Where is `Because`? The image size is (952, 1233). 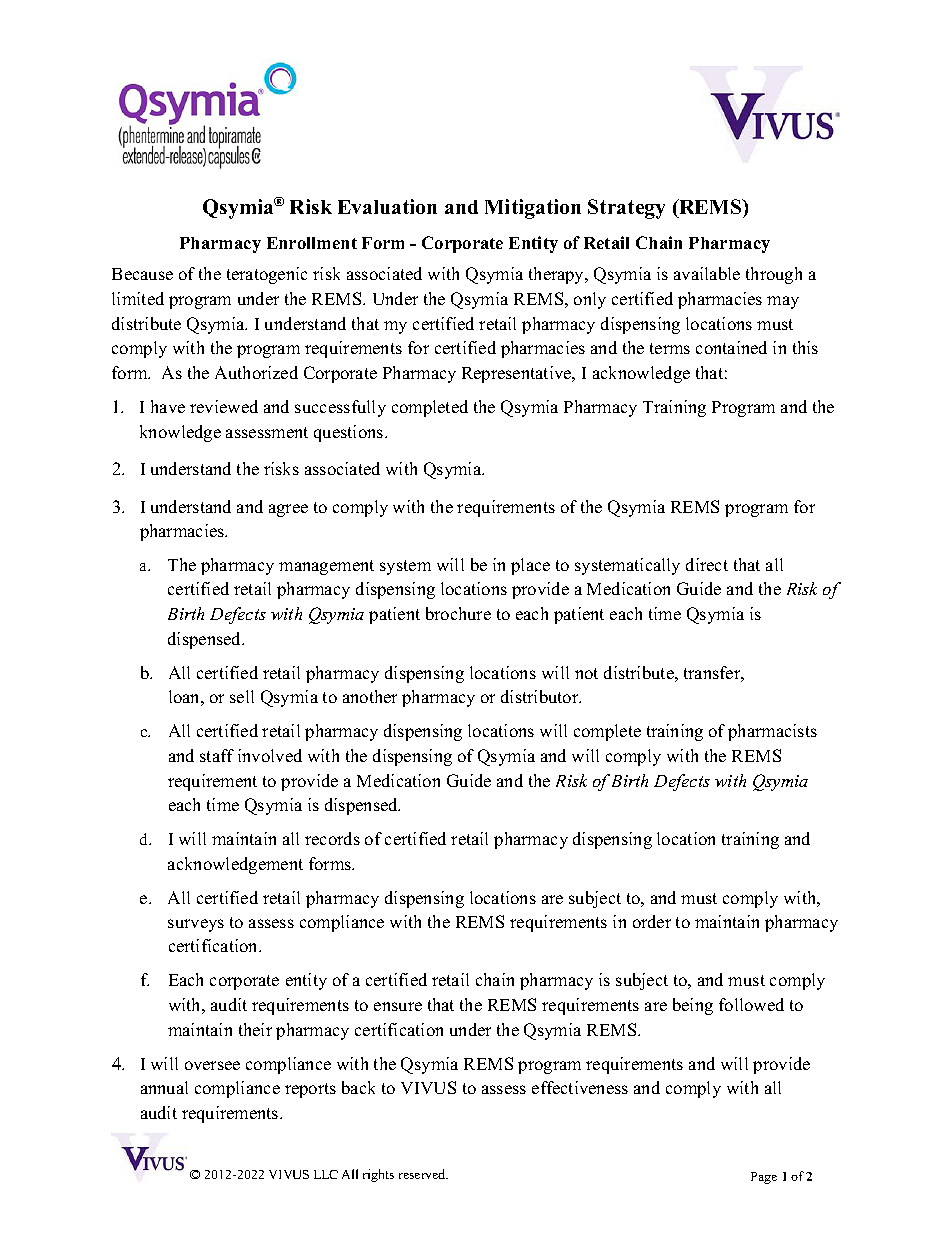
Because is located at coordinates (142, 274).
